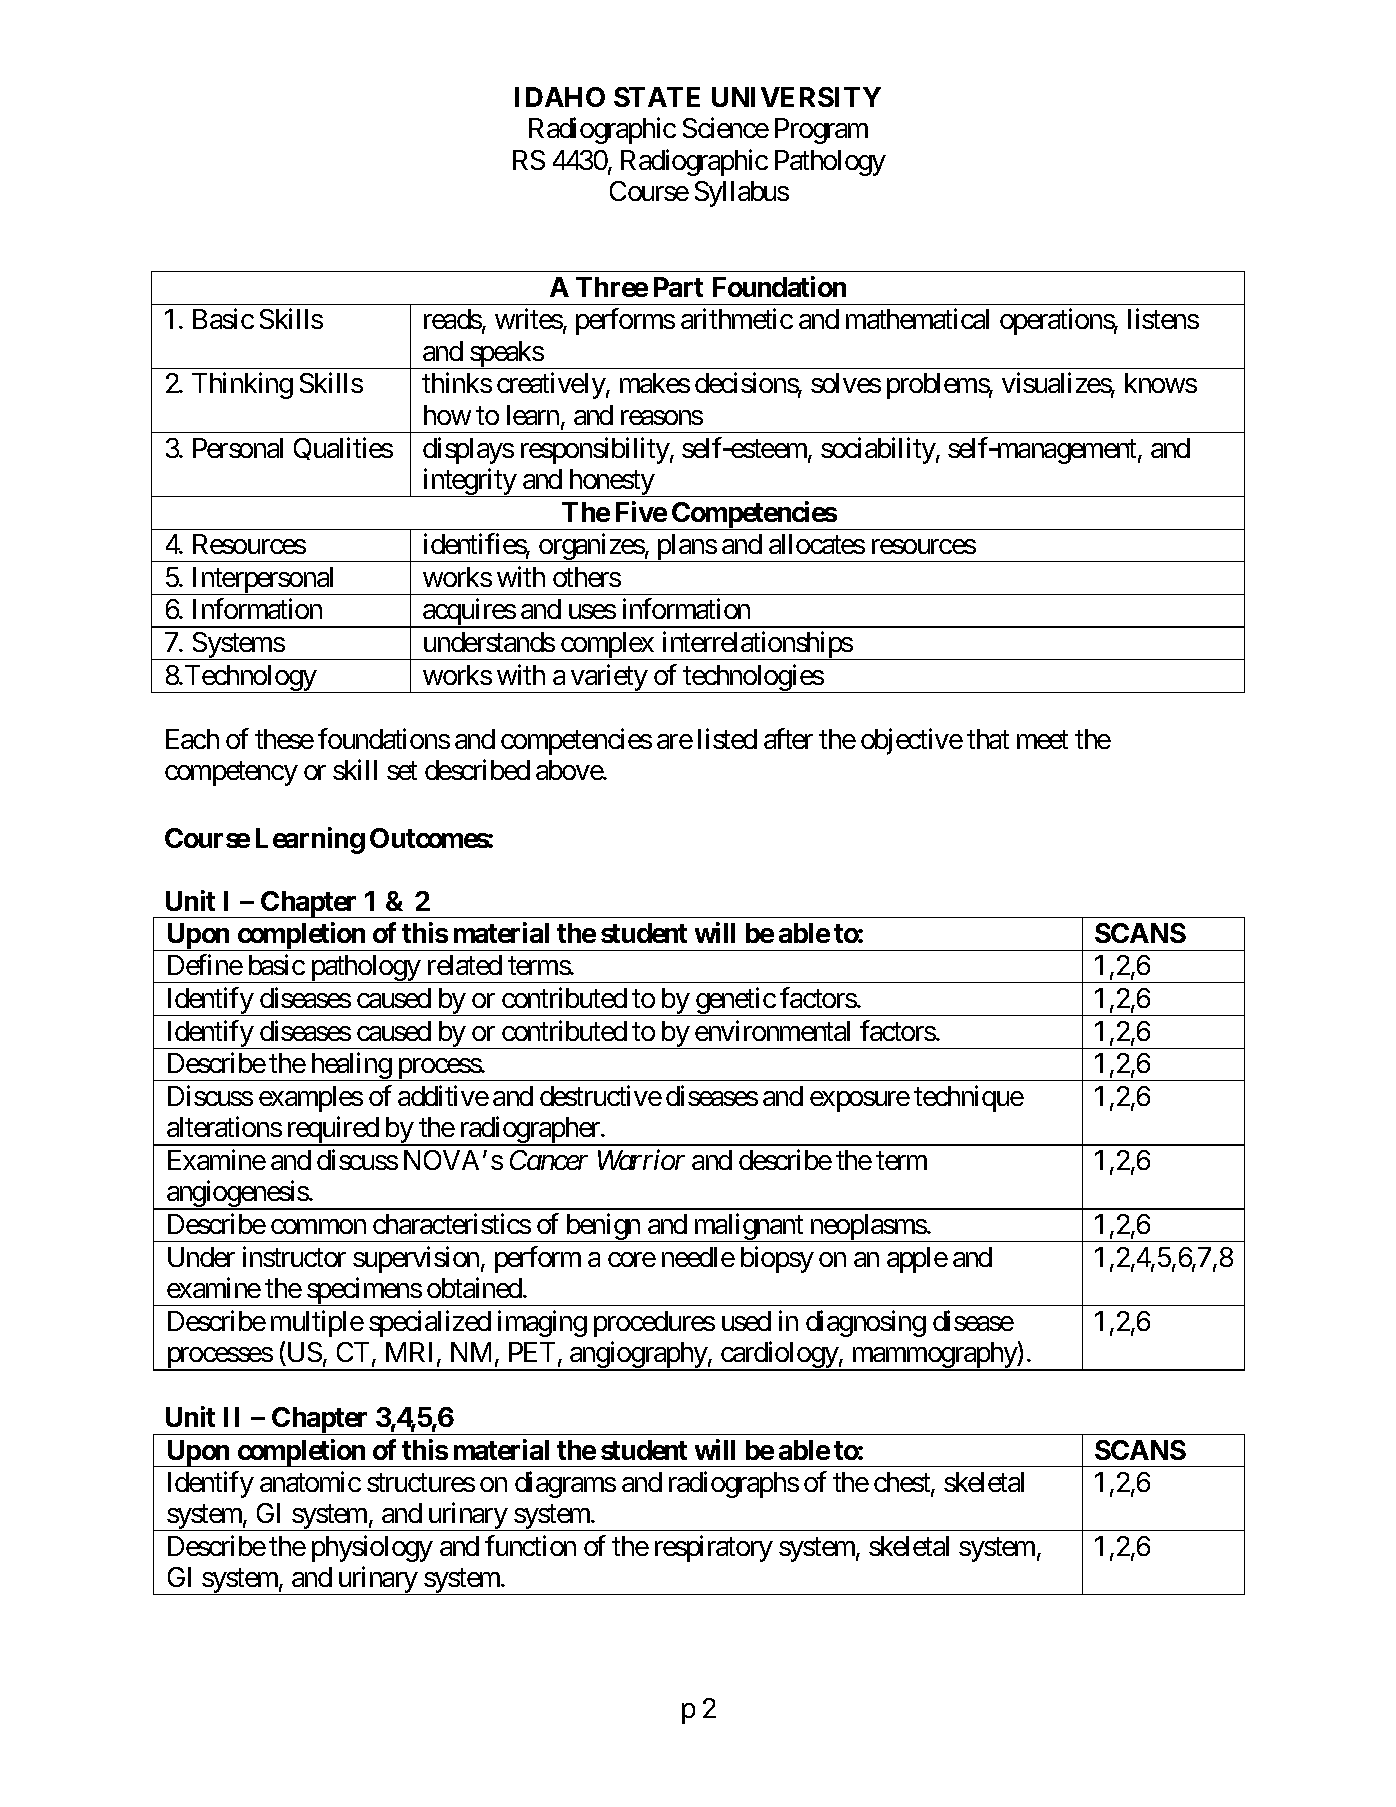 This screenshot has width=1396, height=1807. I want to click on listed, so click(727, 738).
